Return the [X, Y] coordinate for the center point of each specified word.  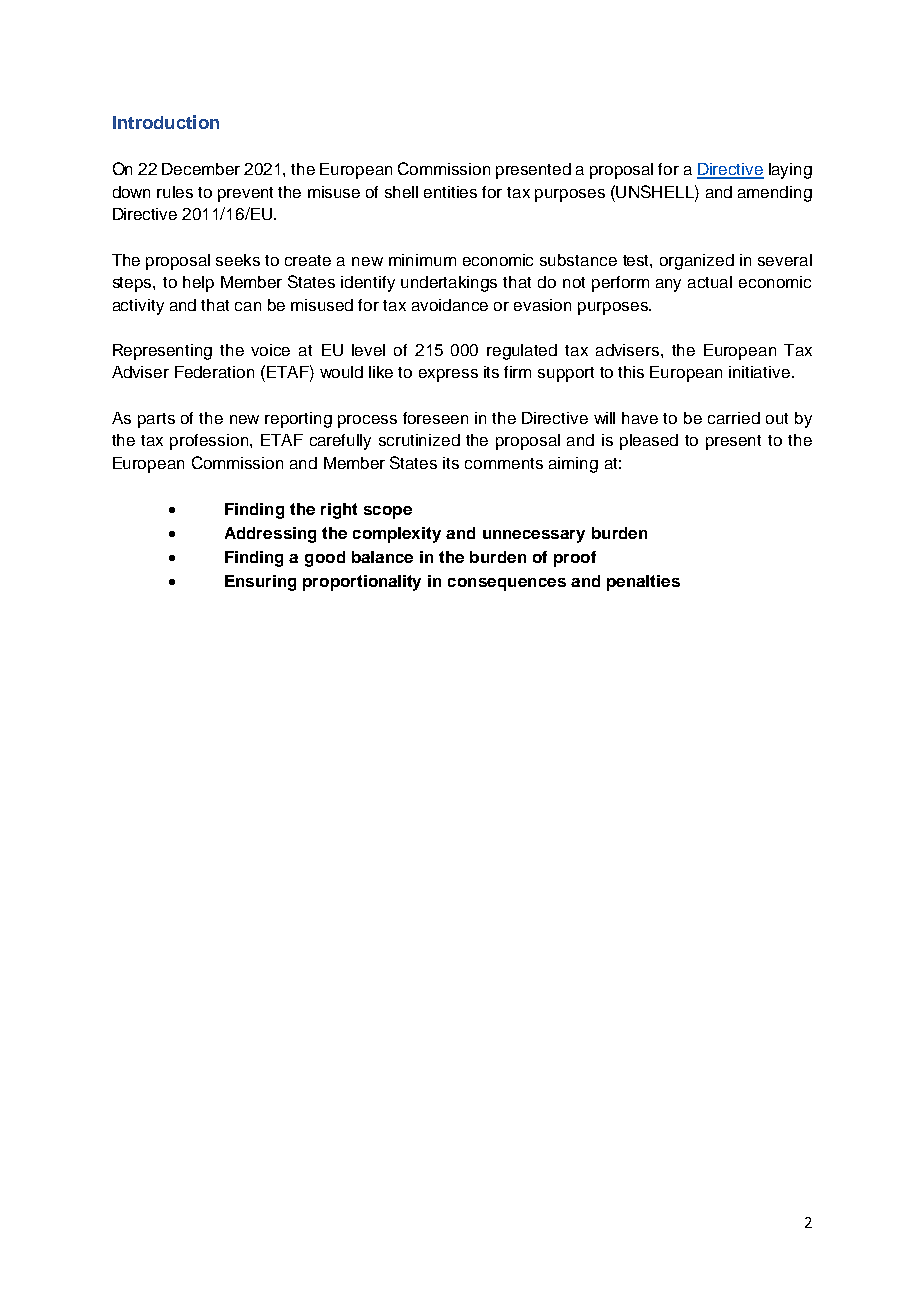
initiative [759, 372]
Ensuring [260, 583]
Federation [214, 372]
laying [790, 171]
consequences [507, 584]
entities [450, 192]
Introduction [166, 122]
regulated [522, 352]
